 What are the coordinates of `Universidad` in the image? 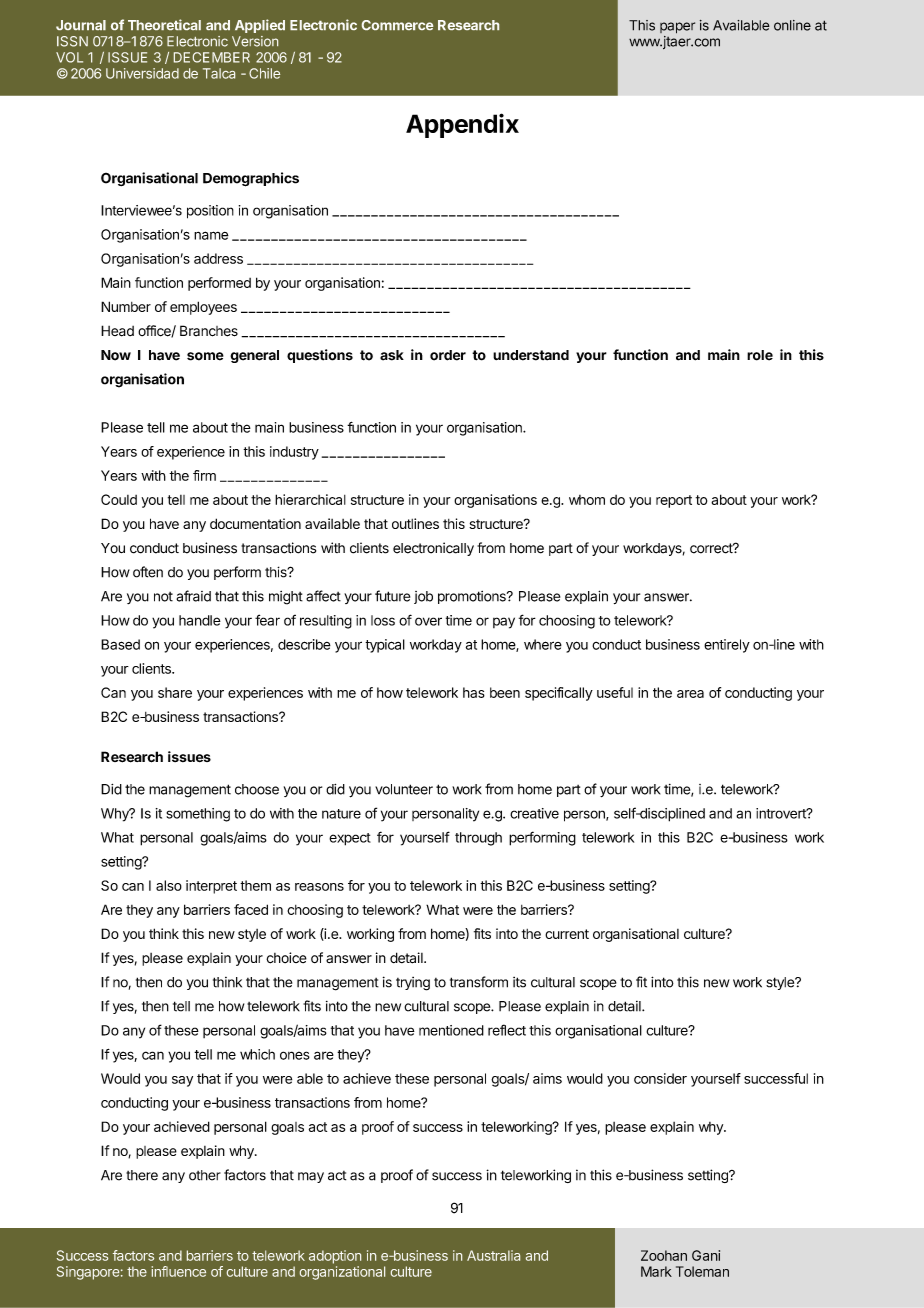 It's located at (142, 73).
